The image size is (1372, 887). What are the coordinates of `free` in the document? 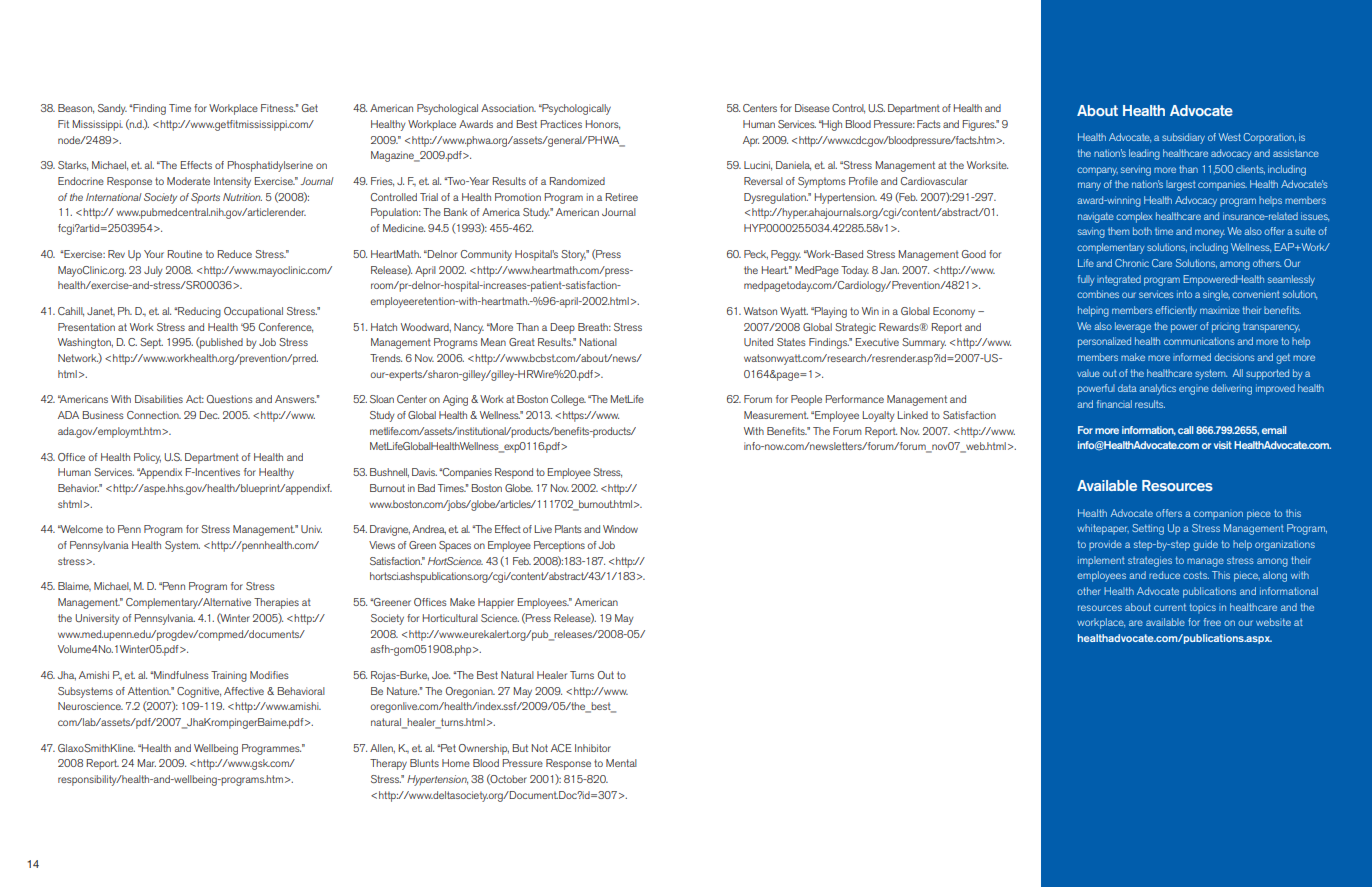 It's located at (1212, 622).
